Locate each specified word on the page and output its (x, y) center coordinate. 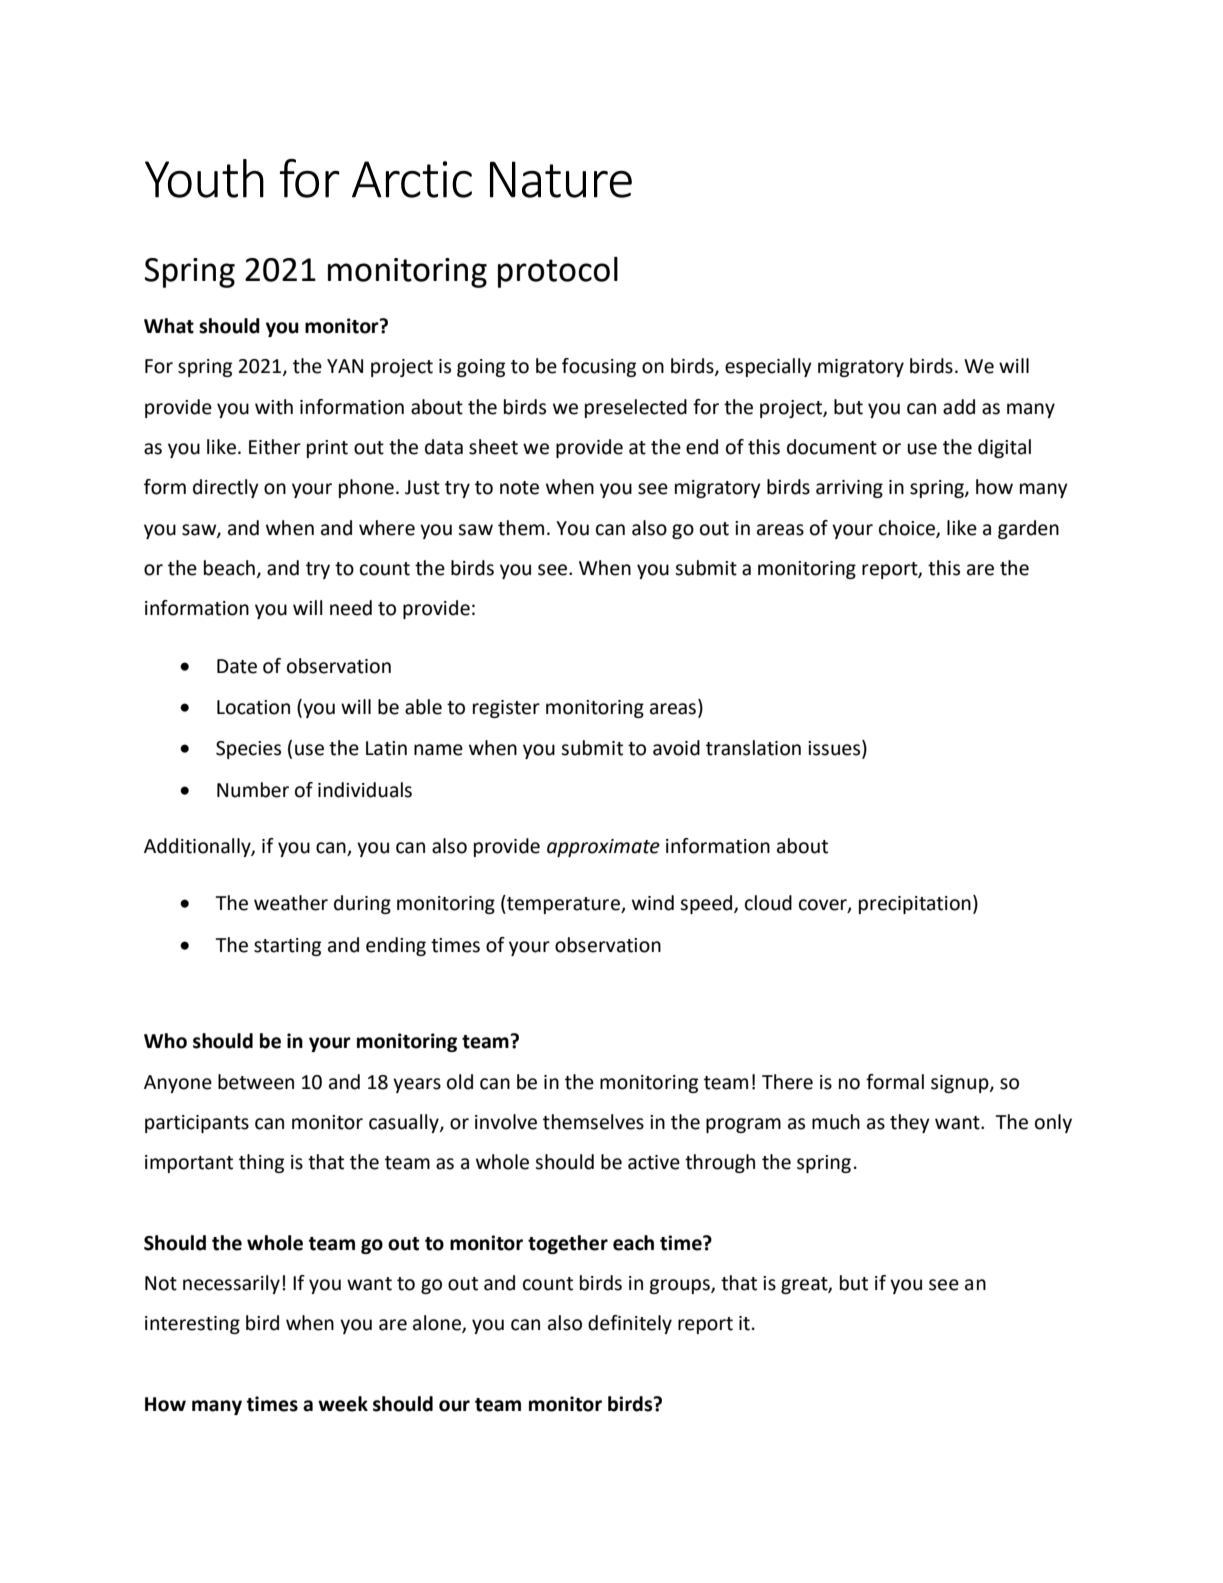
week (343, 1404)
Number (253, 790)
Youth (204, 178)
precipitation (915, 905)
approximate (603, 848)
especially (768, 367)
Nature (561, 179)
